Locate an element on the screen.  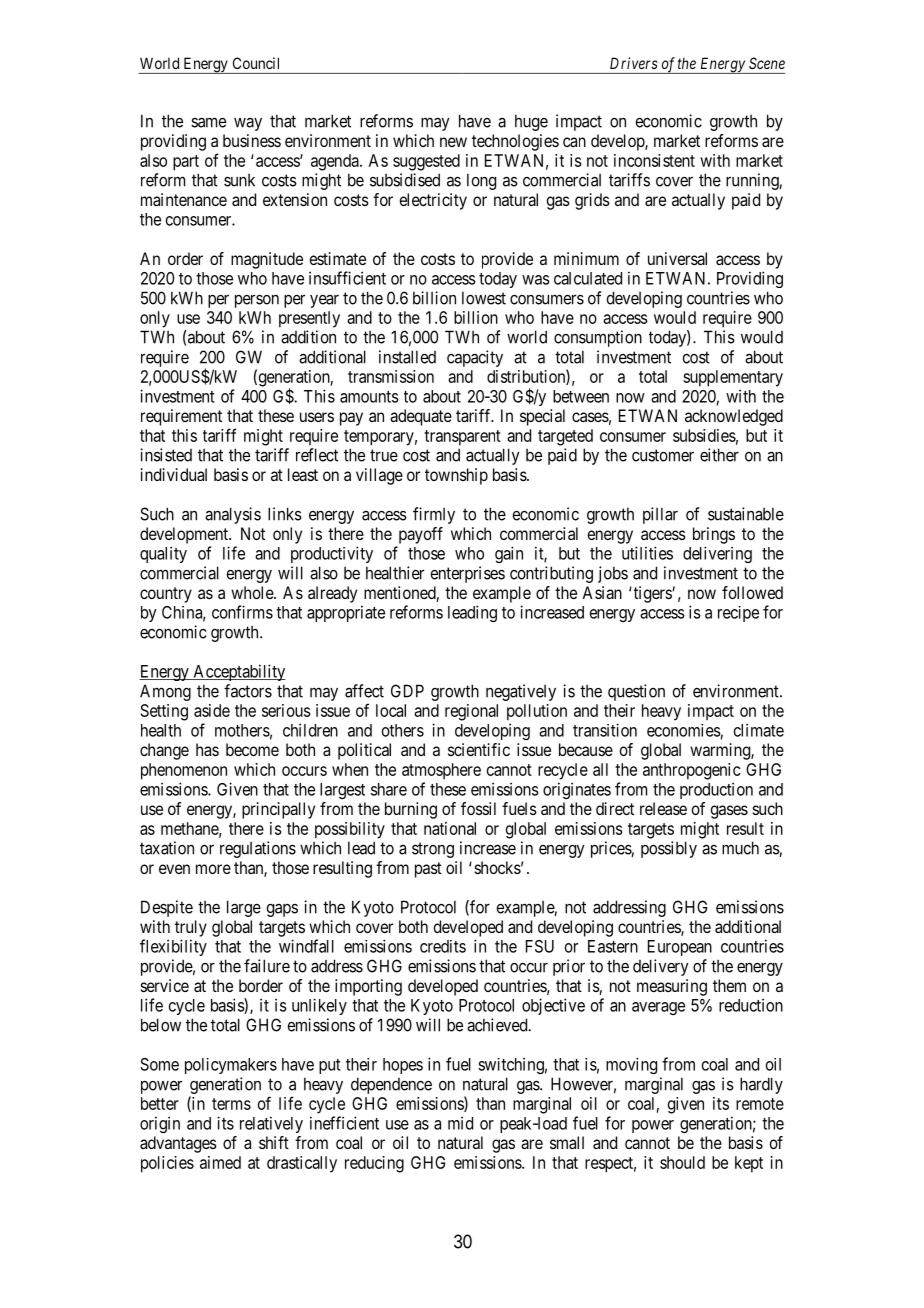
firmly is located at coordinates (434, 515).
